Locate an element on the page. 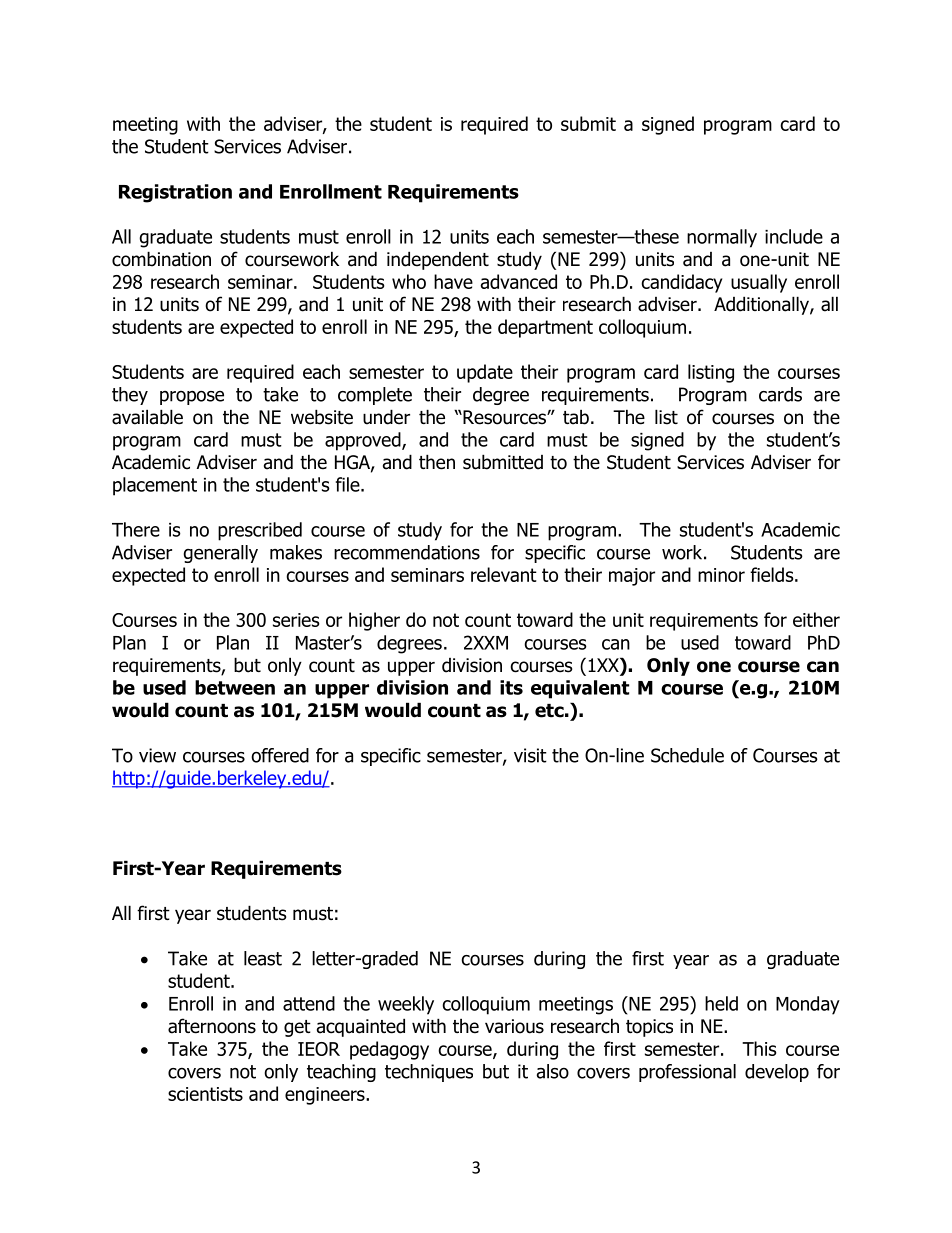 This document has width=952, height=1233. placement is located at coordinates (155, 486).
